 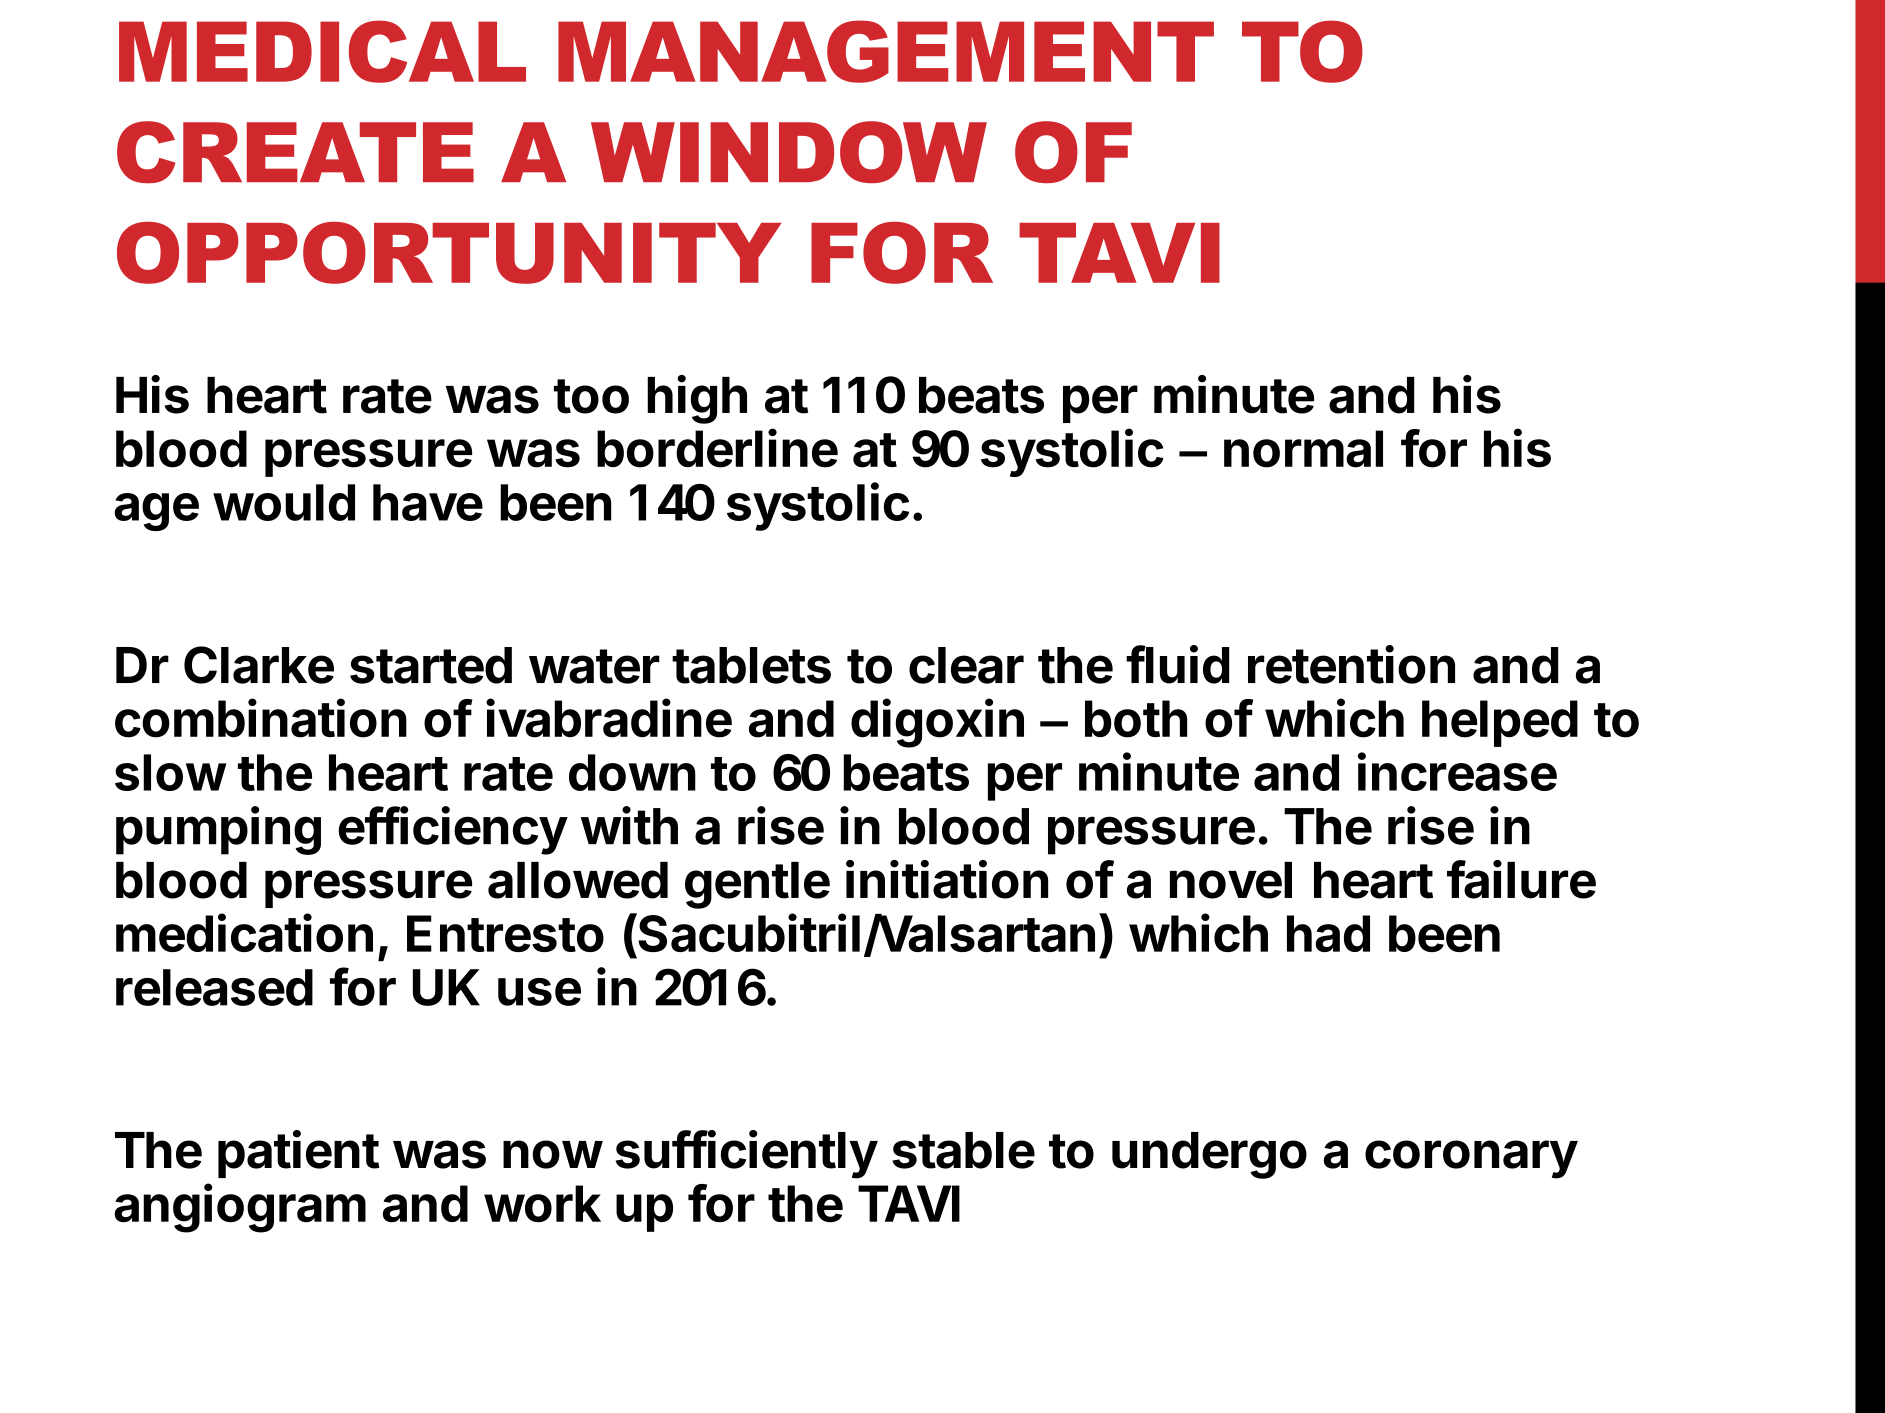 What do you see at coordinates (1303, 449) in the screenshot?
I see `normal` at bounding box center [1303, 449].
